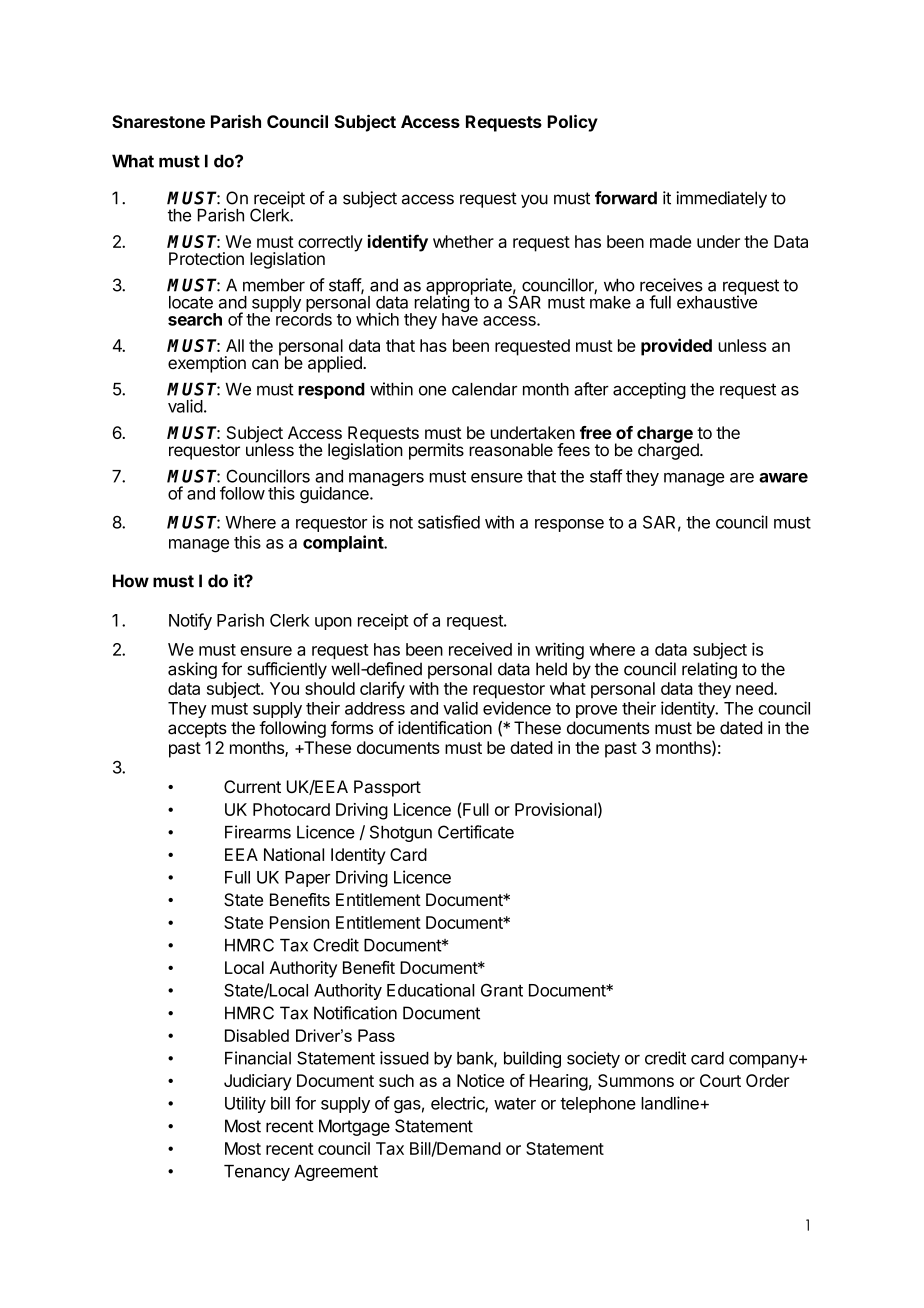 The image size is (924, 1308). I want to click on immediately, so click(721, 199).
